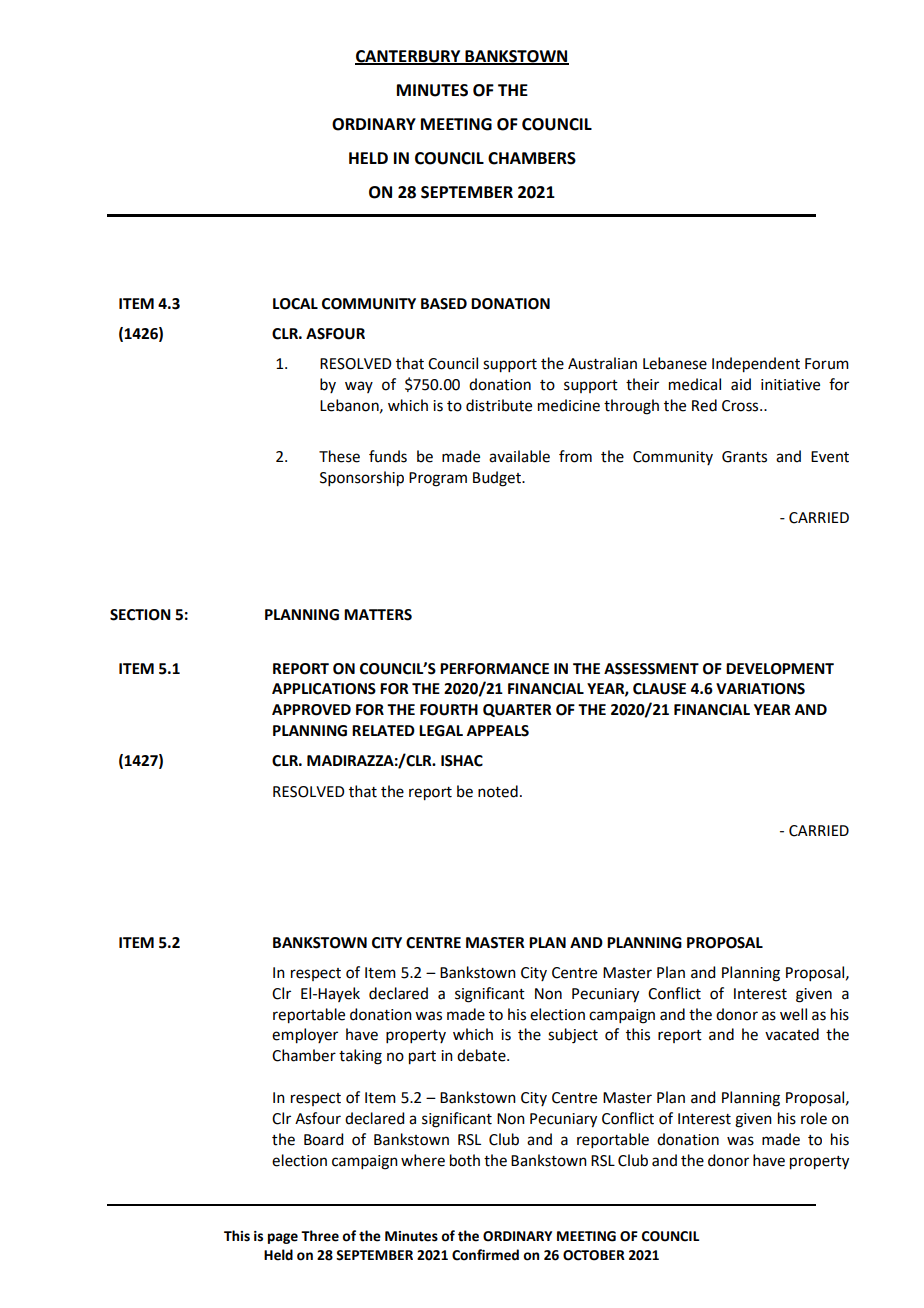  I want to click on Independent, so click(756, 365).
